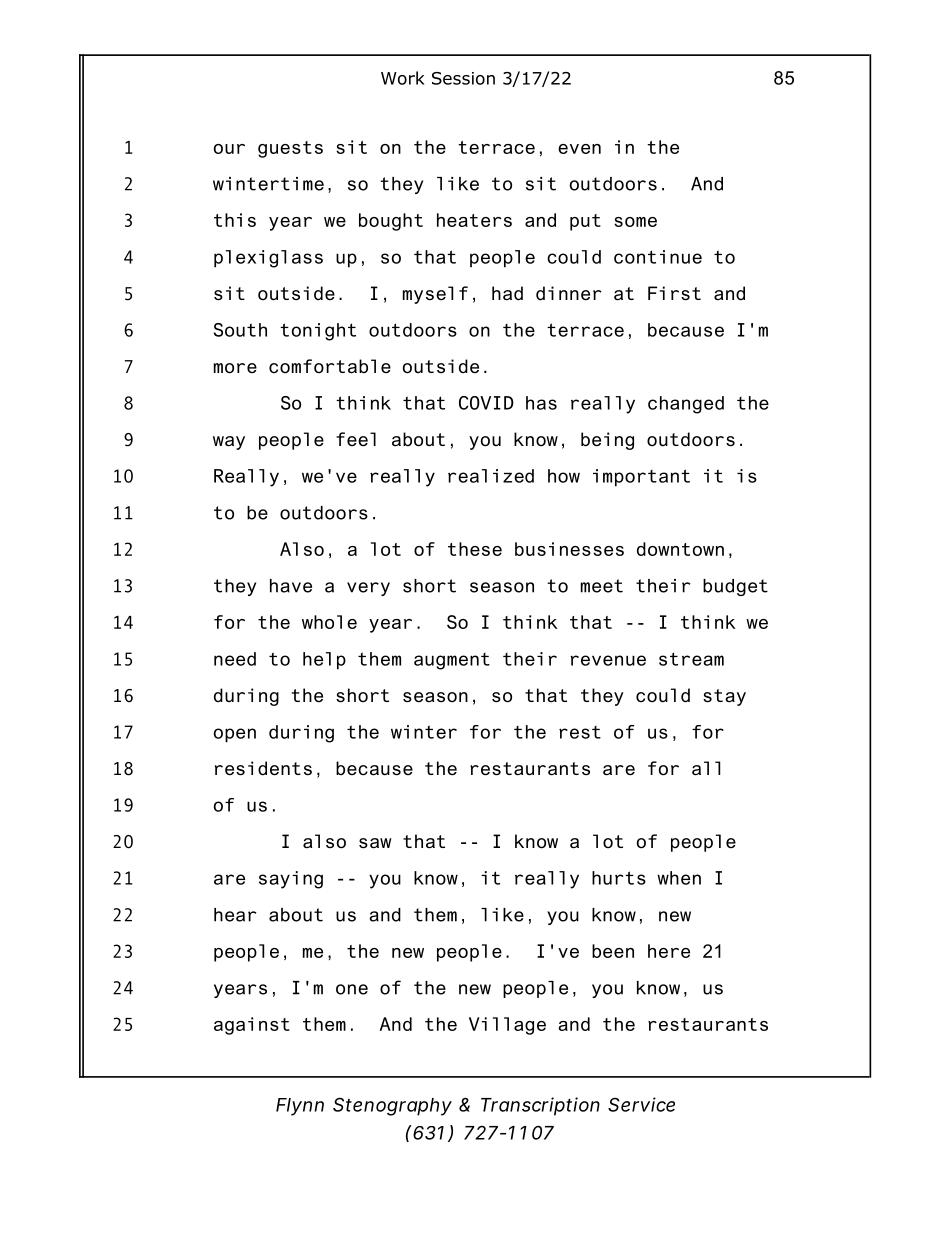  I want to click on stay, so click(724, 697).
